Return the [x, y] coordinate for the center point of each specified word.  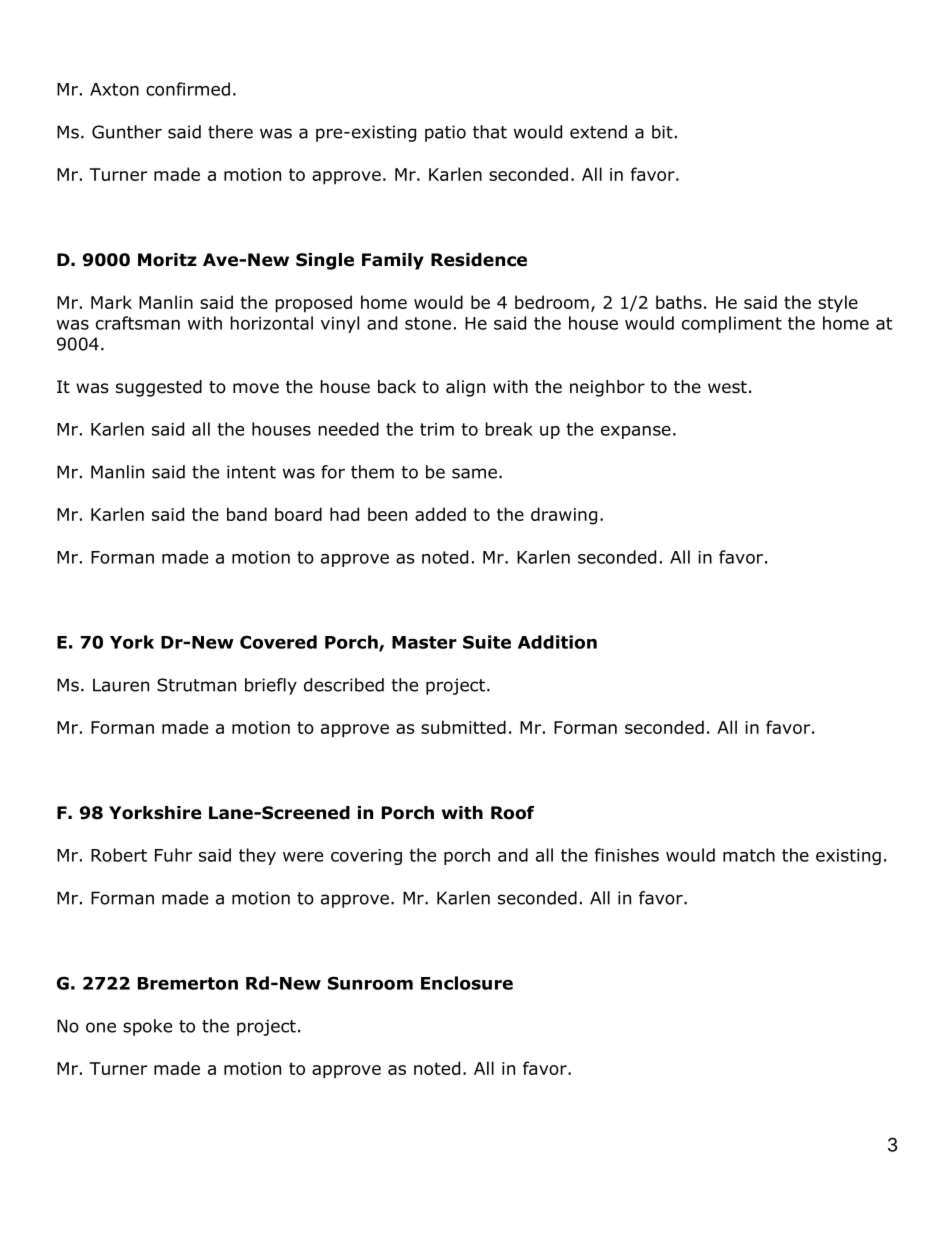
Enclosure [467, 983]
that [490, 132]
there [230, 132]
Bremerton [188, 983]
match [749, 855]
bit [662, 132]
